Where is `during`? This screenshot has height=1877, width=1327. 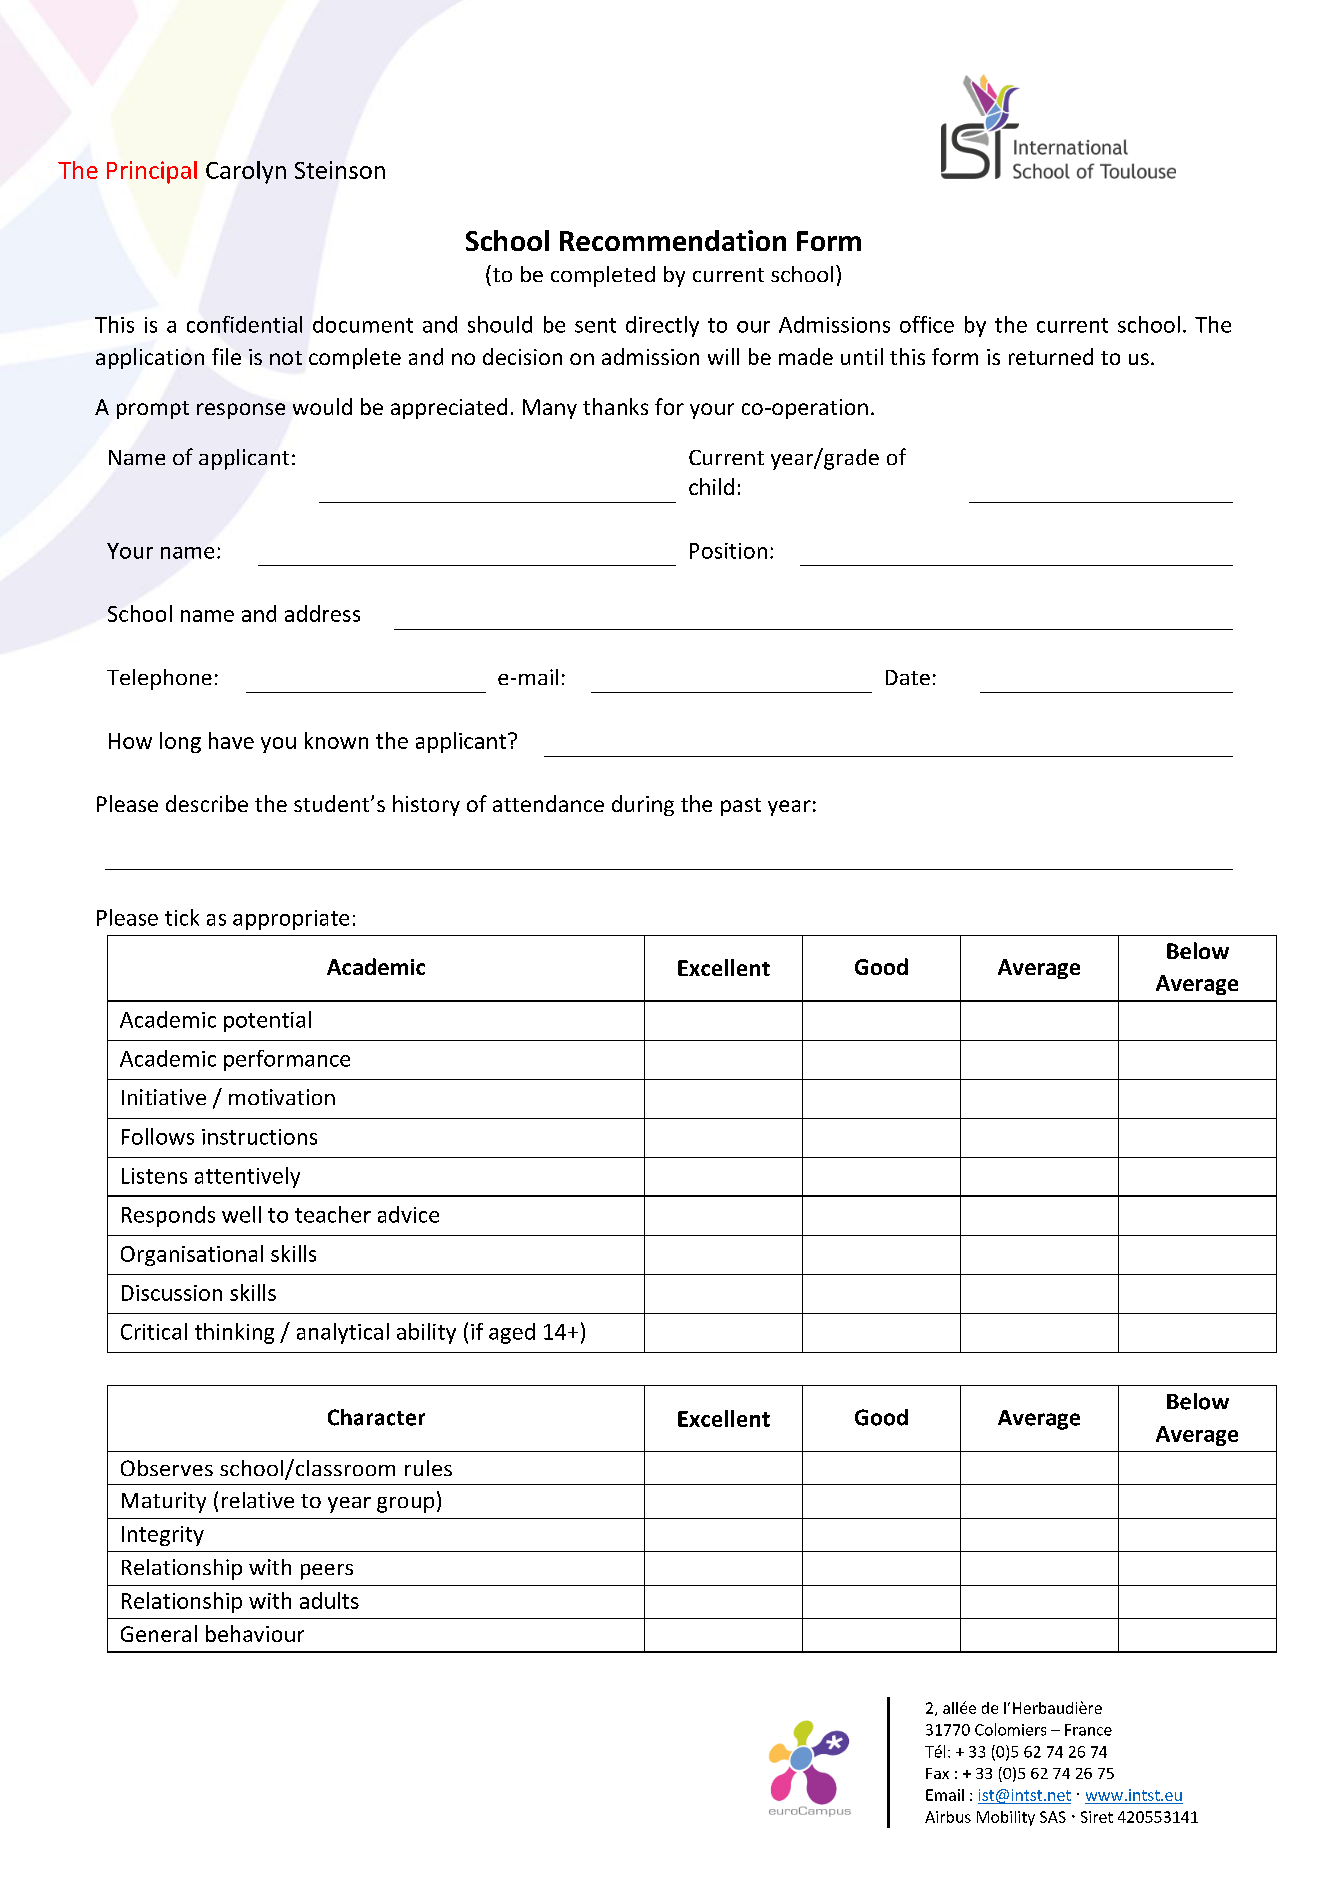 during is located at coordinates (643, 805).
